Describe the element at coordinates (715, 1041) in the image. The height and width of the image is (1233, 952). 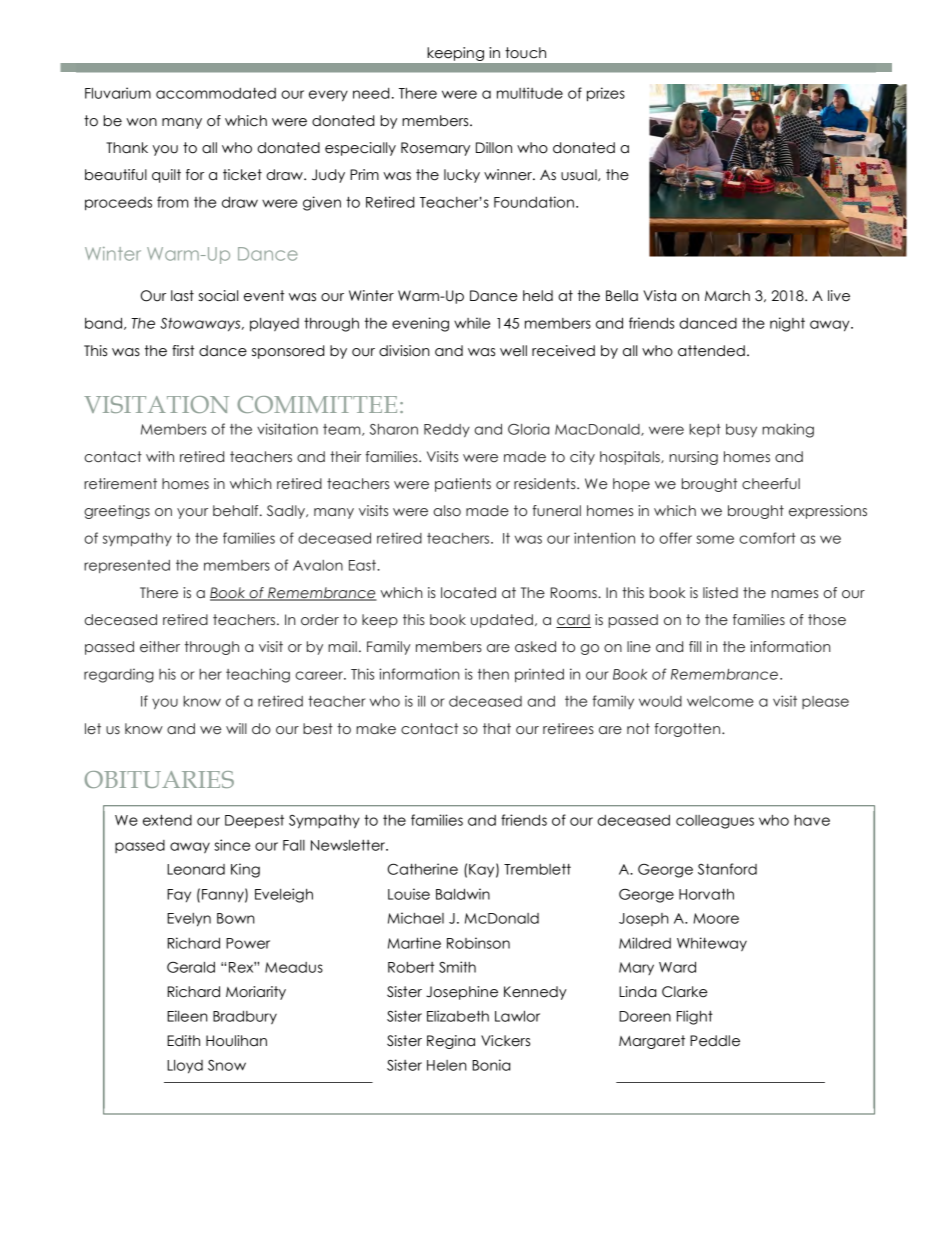
I see `Peddle` at that location.
